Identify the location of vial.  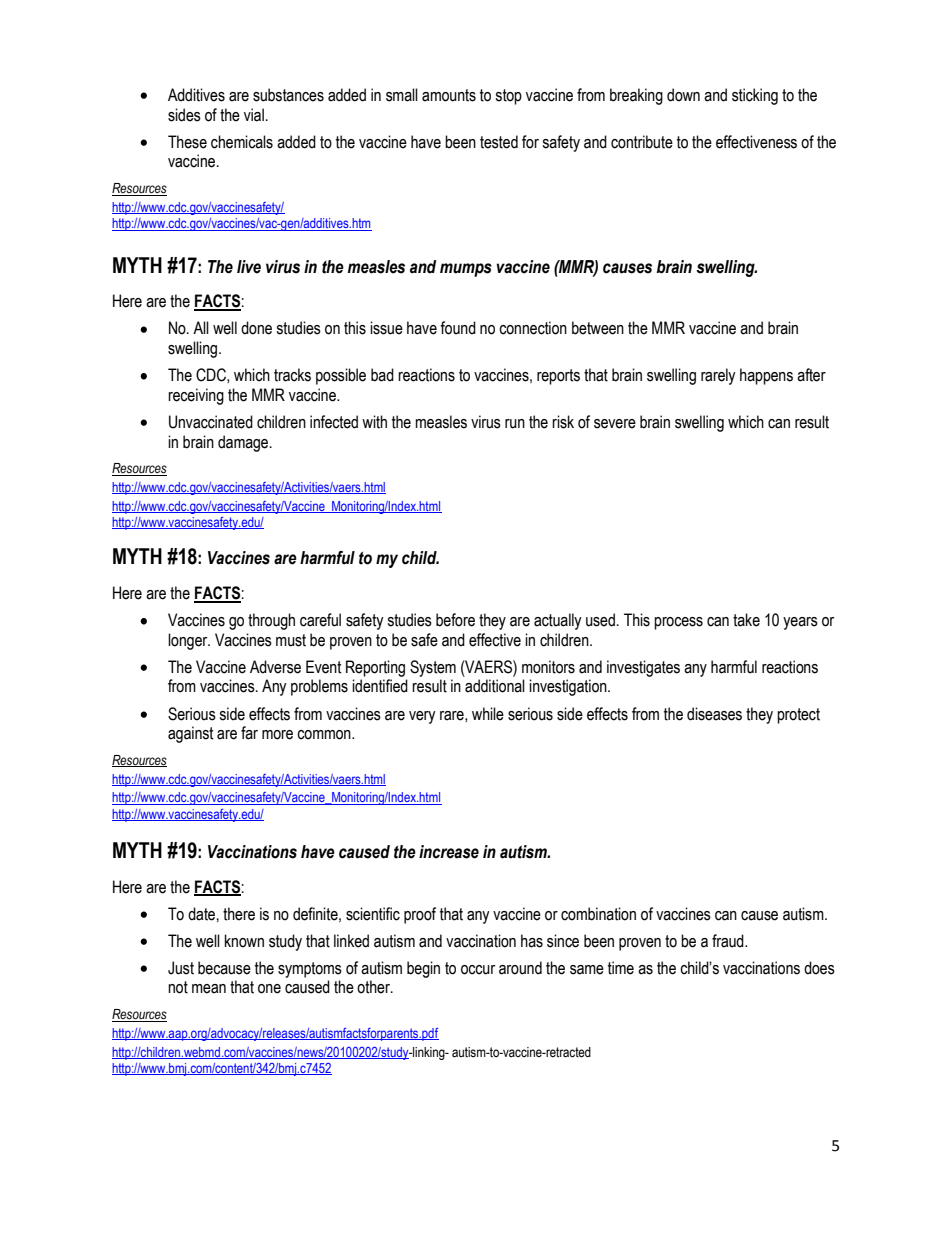
(254, 115).
